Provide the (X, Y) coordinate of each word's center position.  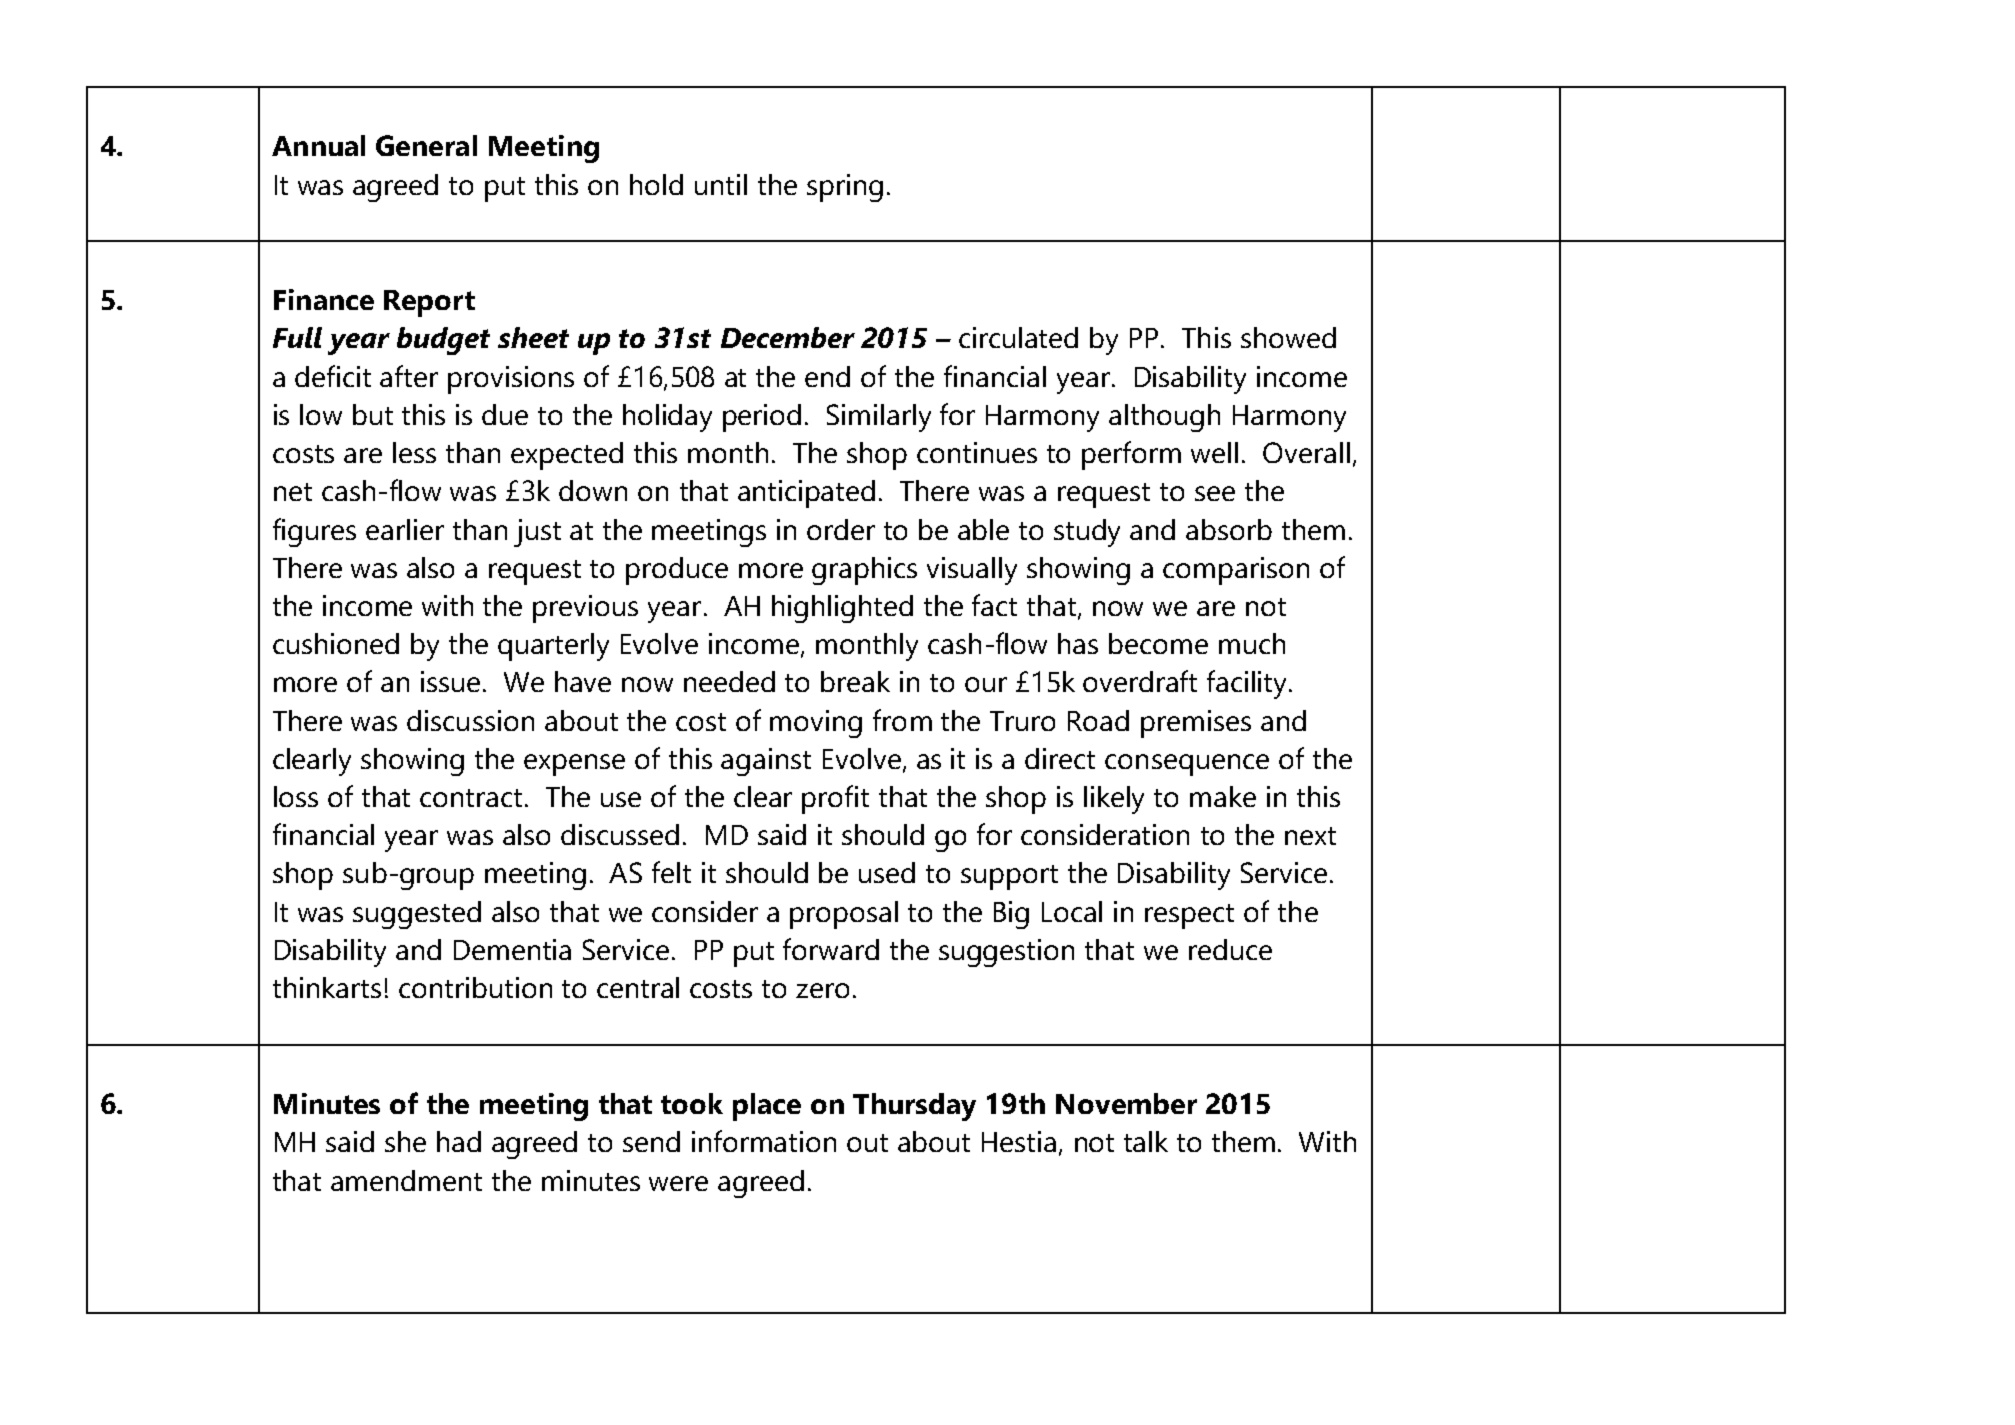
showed (1288, 337)
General (426, 145)
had (459, 1141)
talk (1146, 1141)
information (764, 1141)
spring (845, 188)
